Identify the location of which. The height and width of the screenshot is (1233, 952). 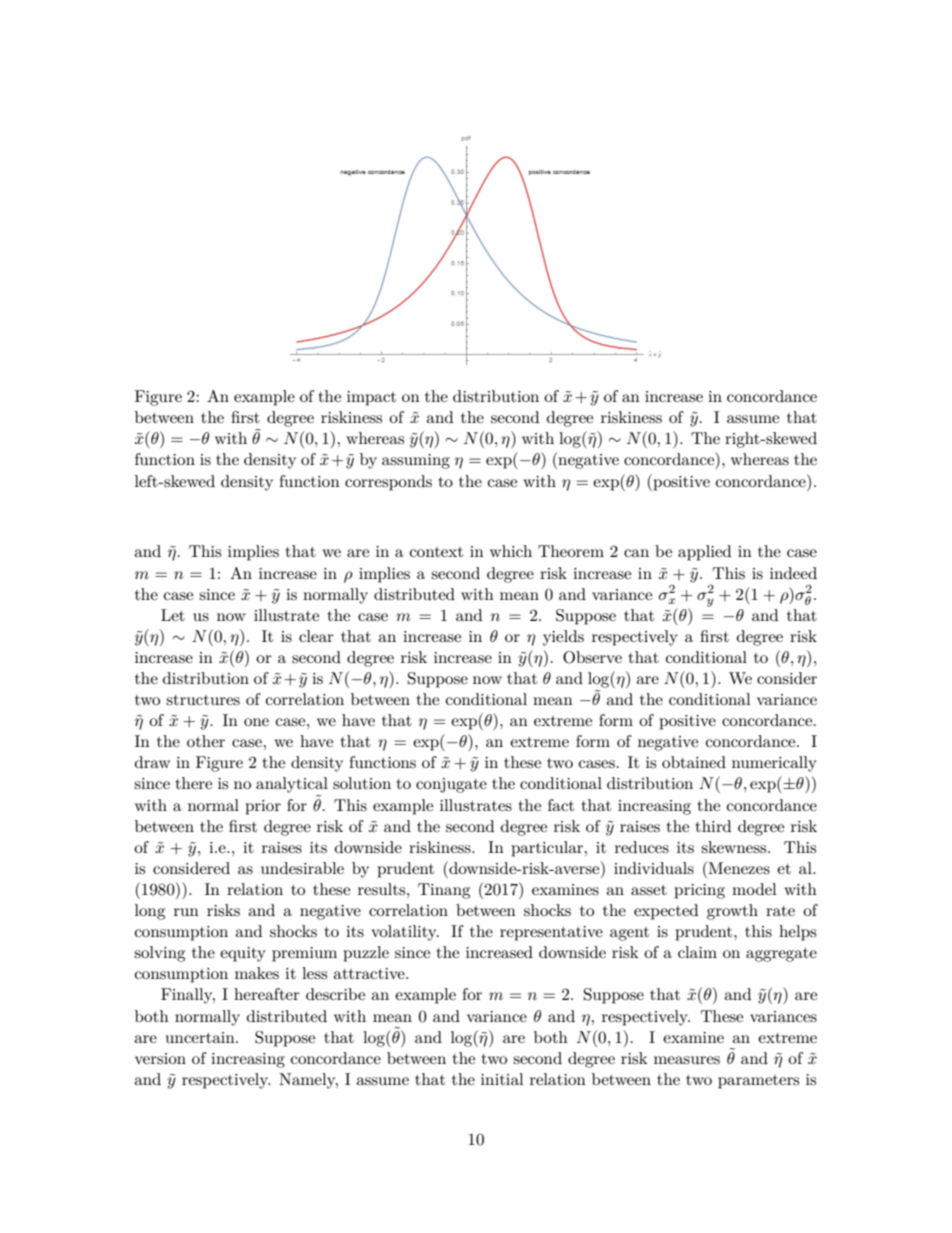
(511, 551).
